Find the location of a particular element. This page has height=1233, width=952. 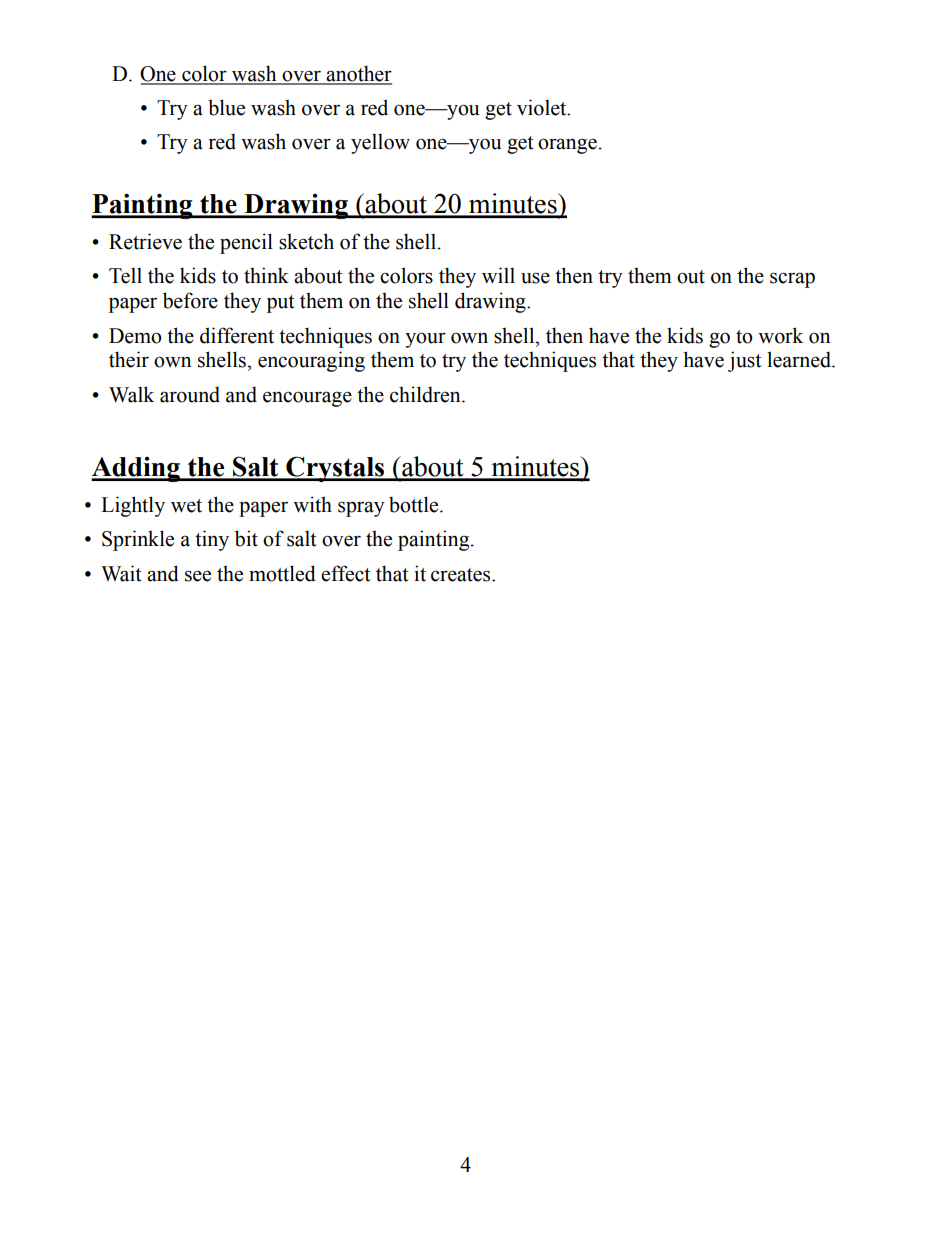

pencil is located at coordinates (246, 243).
